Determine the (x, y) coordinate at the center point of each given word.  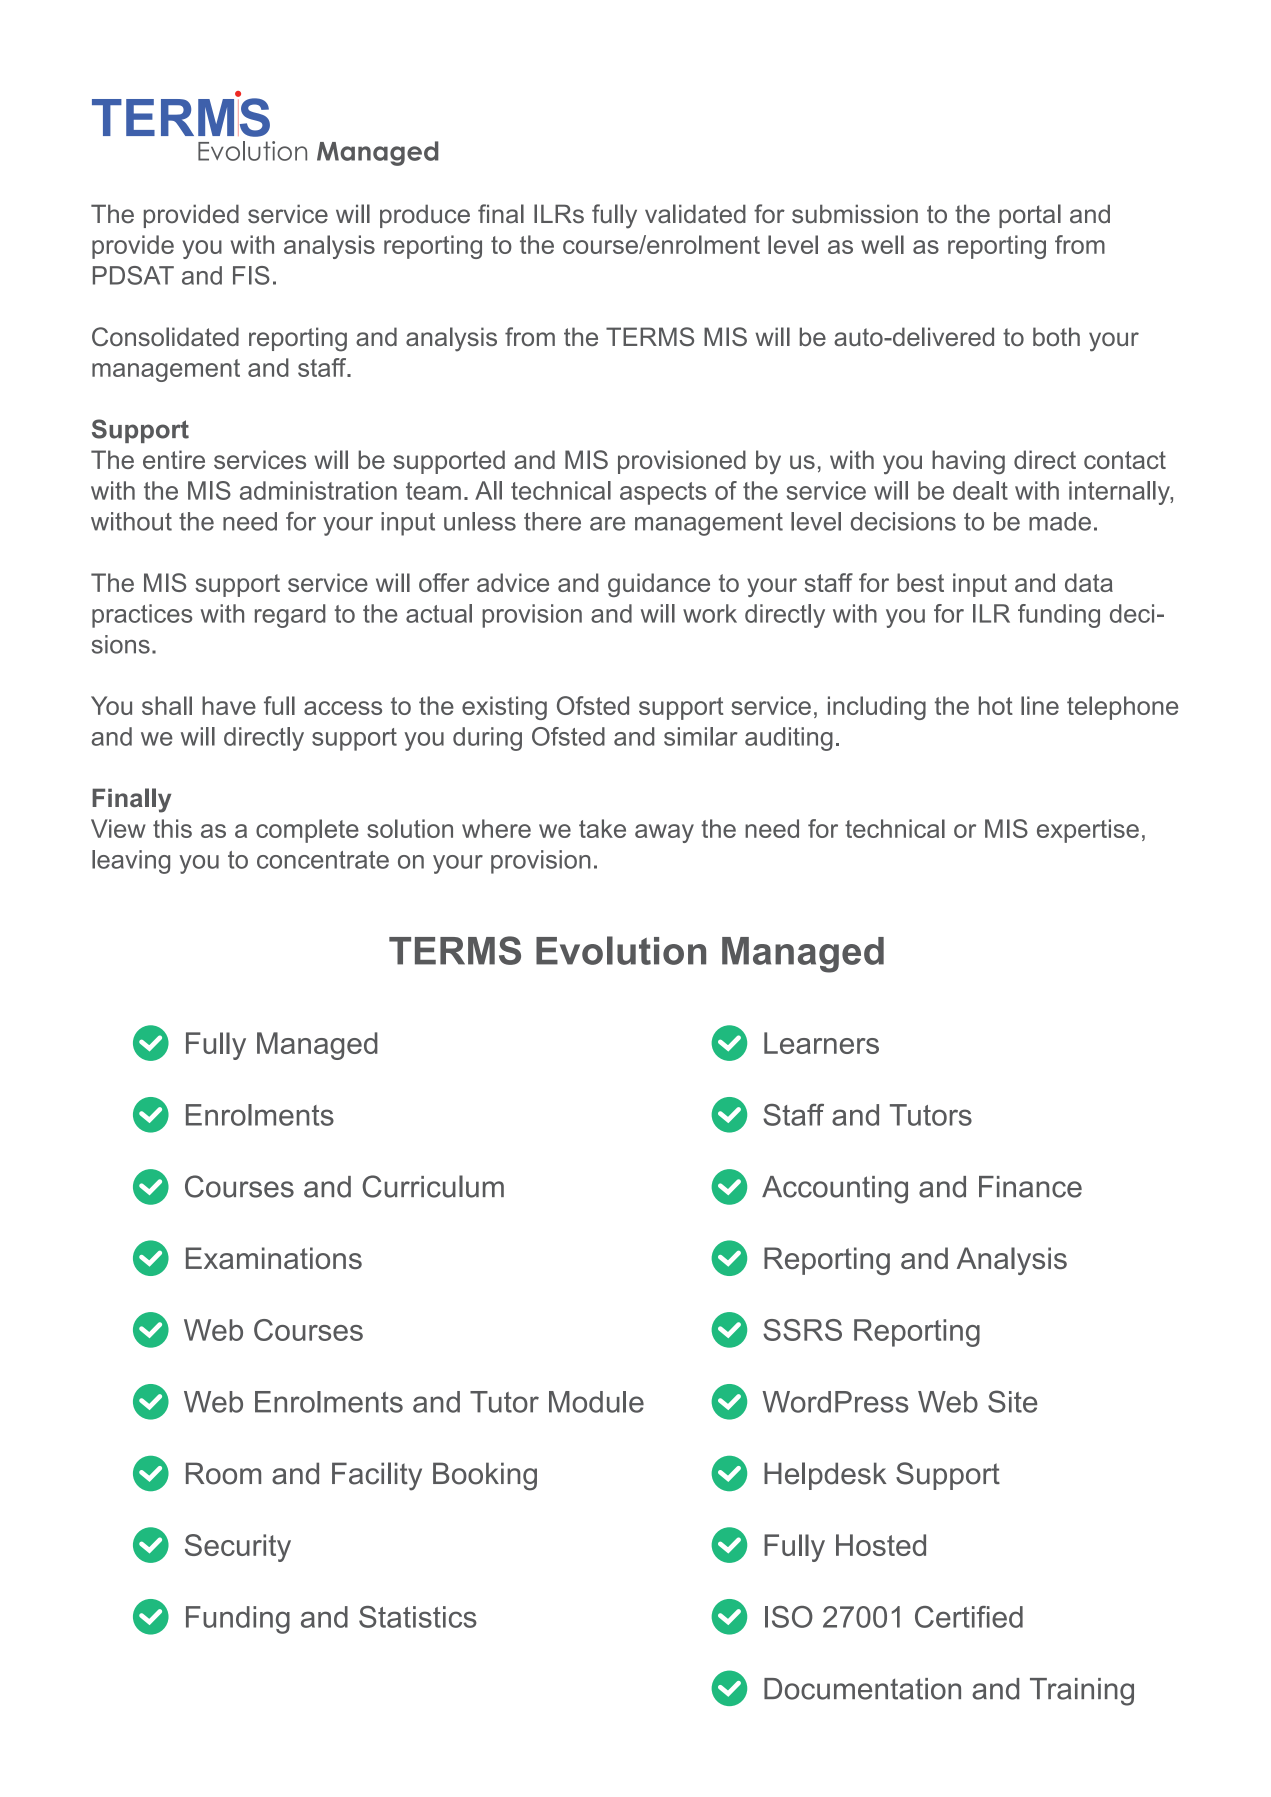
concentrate (323, 860)
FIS (251, 275)
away (664, 833)
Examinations (274, 1258)
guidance (659, 585)
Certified (969, 1617)
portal (1030, 216)
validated (695, 214)
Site (1012, 1401)
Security (238, 1548)
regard (290, 616)
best (920, 582)
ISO (789, 1617)
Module (596, 1402)
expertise (1088, 831)
